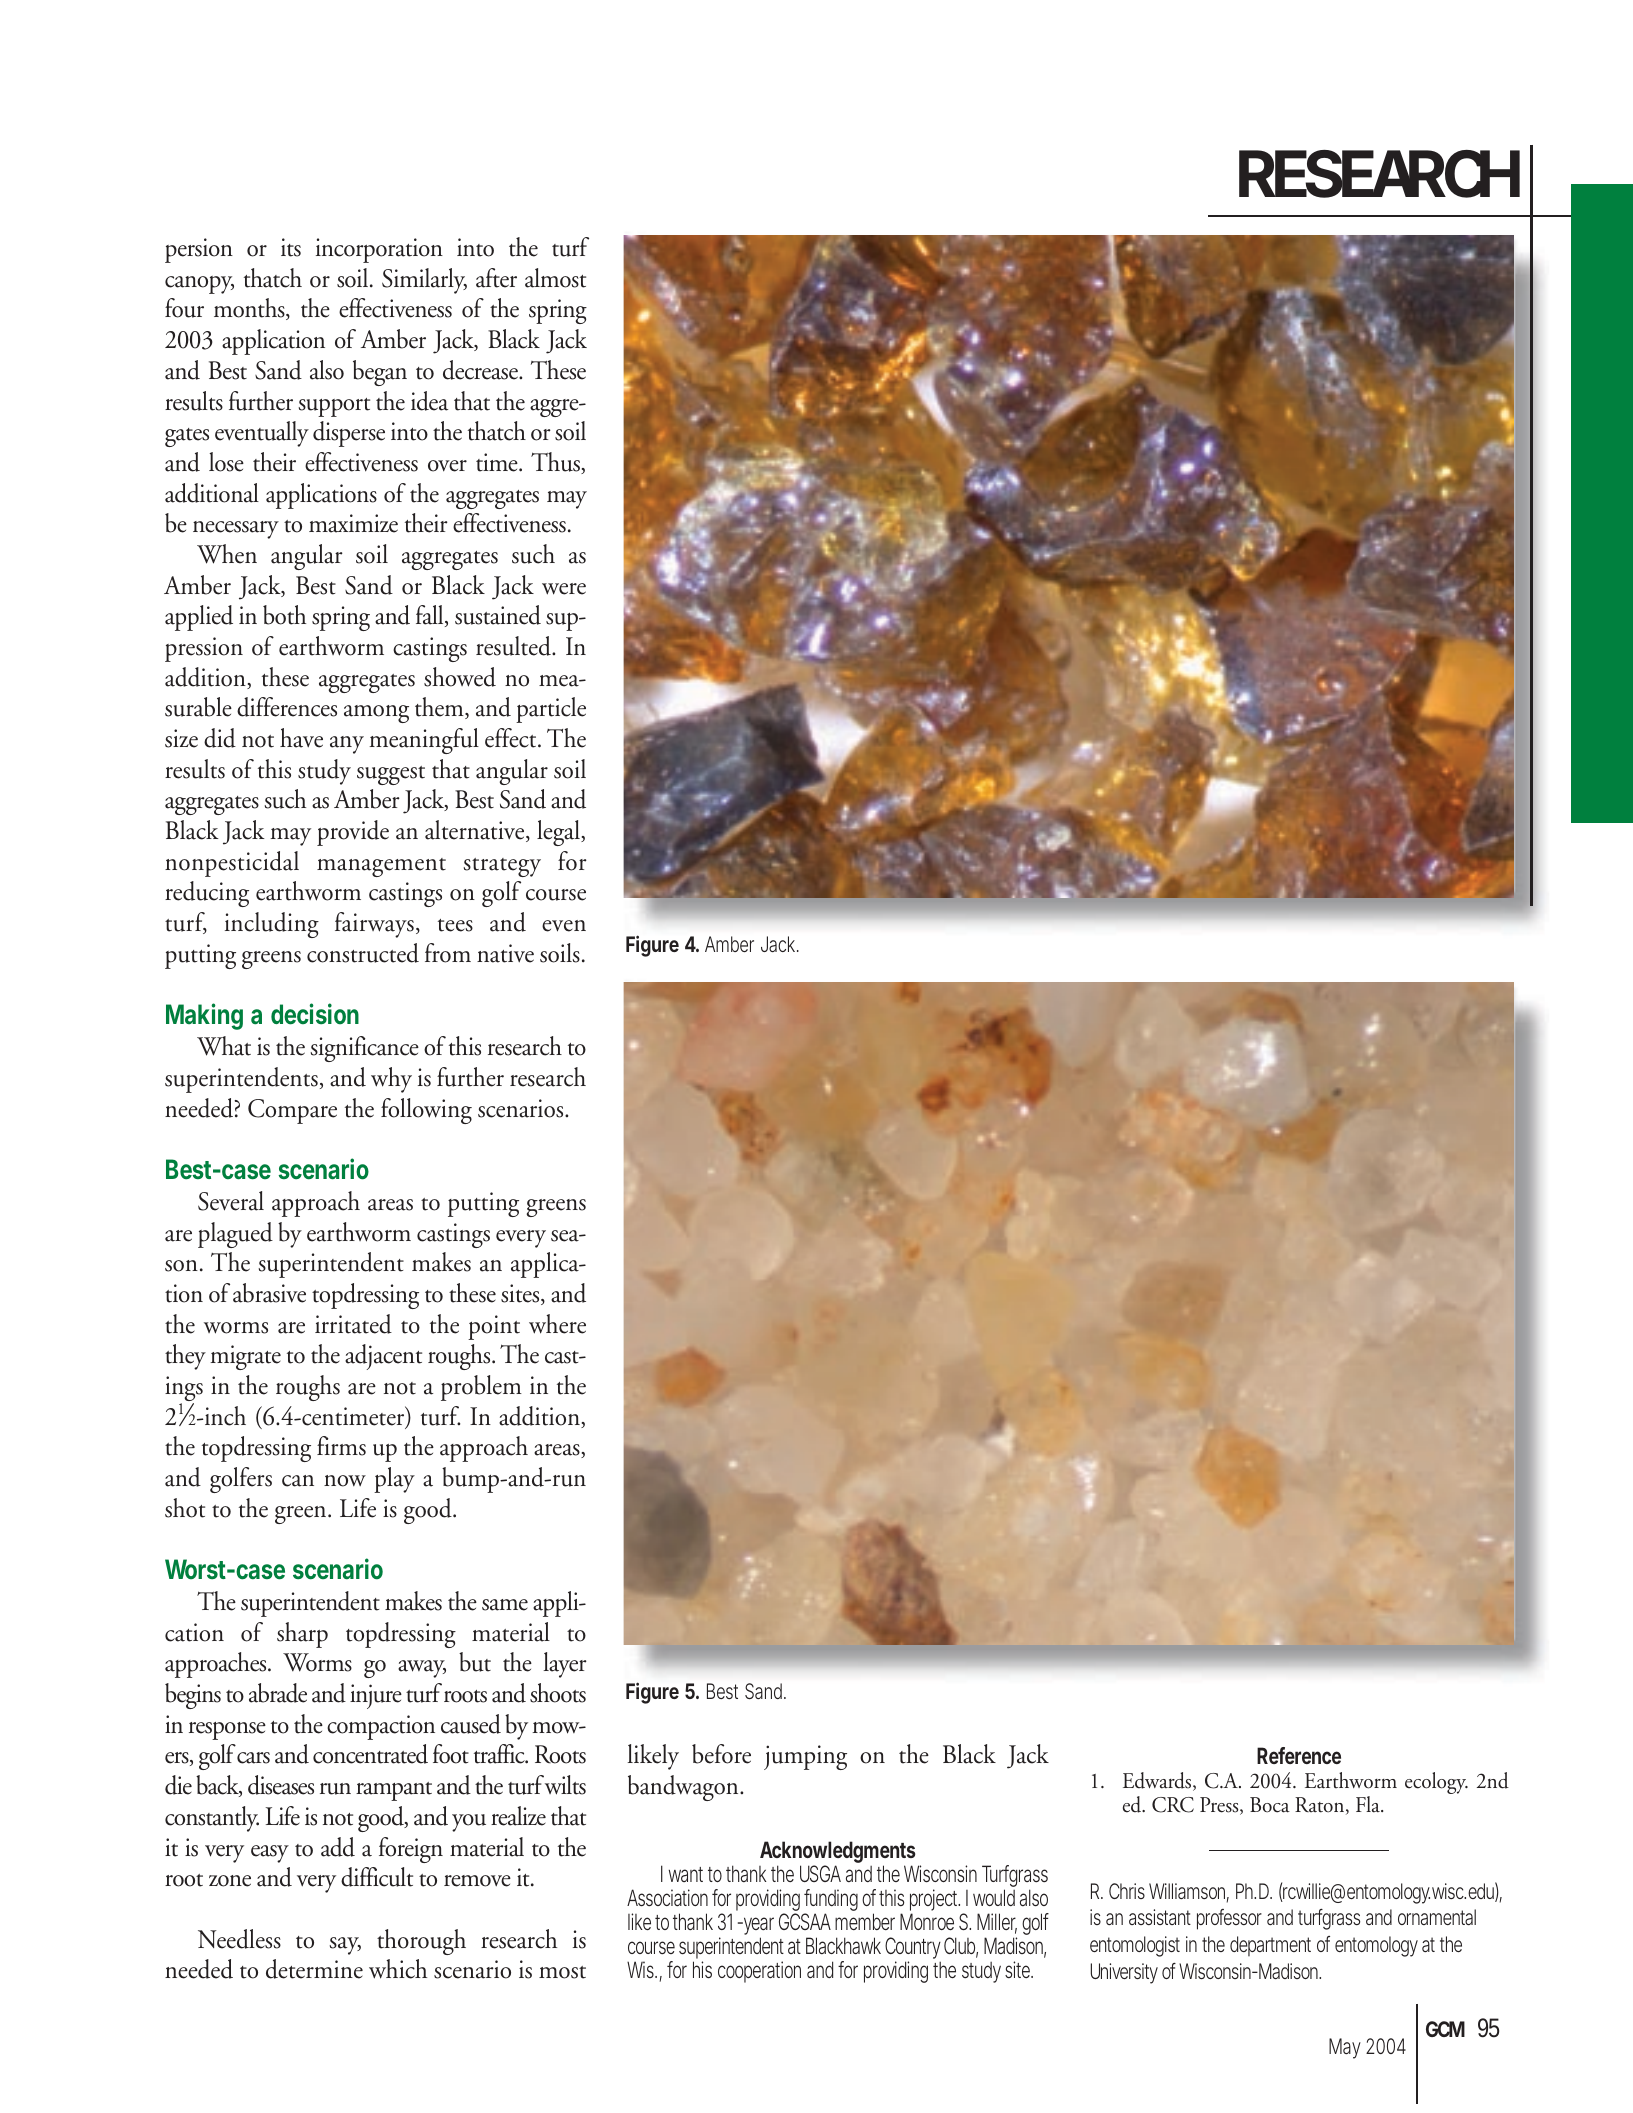  Describe the element at coordinates (394, 1480) in the page. I see `play` at that location.
